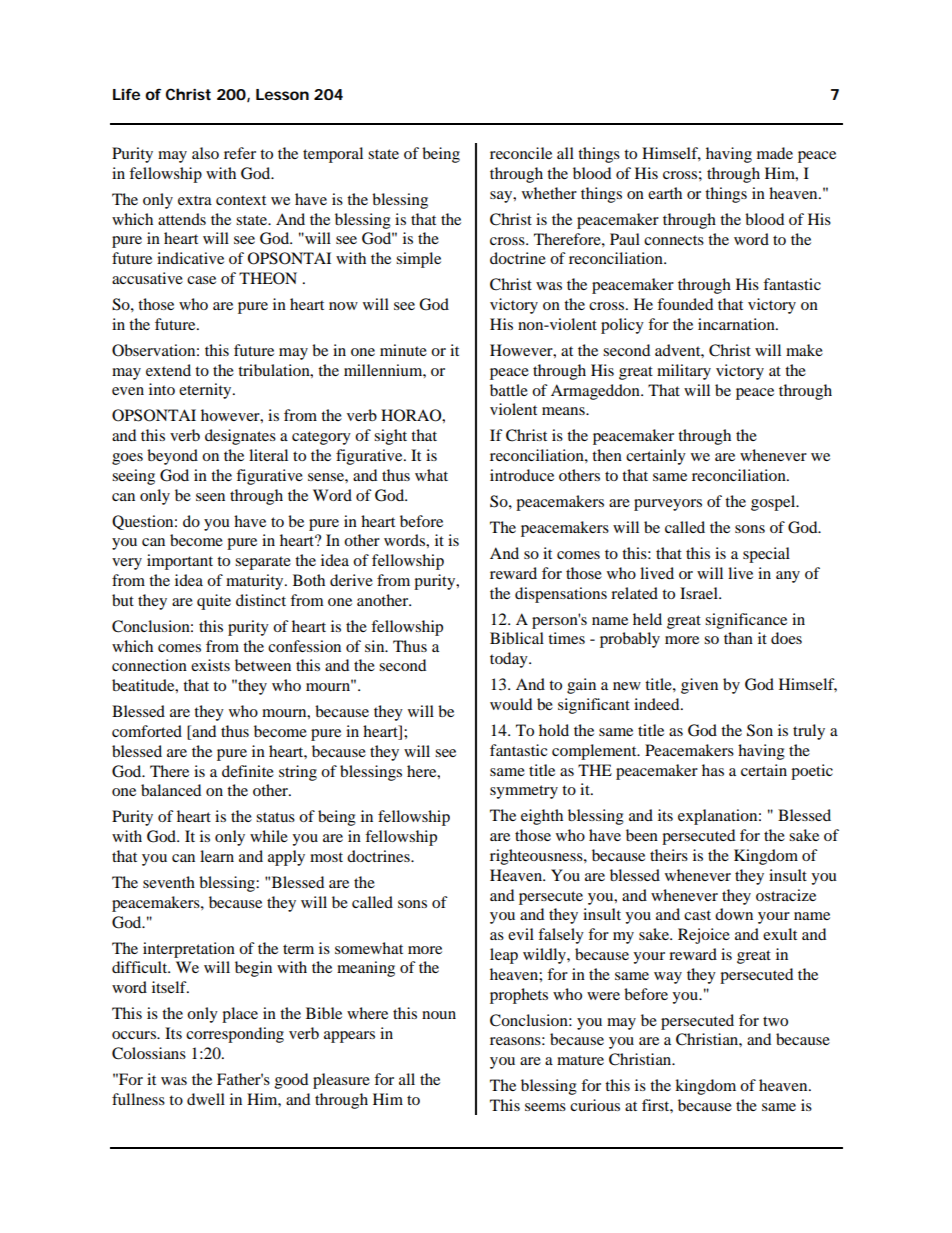 The width and height of the page is (952, 1233). I want to click on seems, so click(545, 1107).
